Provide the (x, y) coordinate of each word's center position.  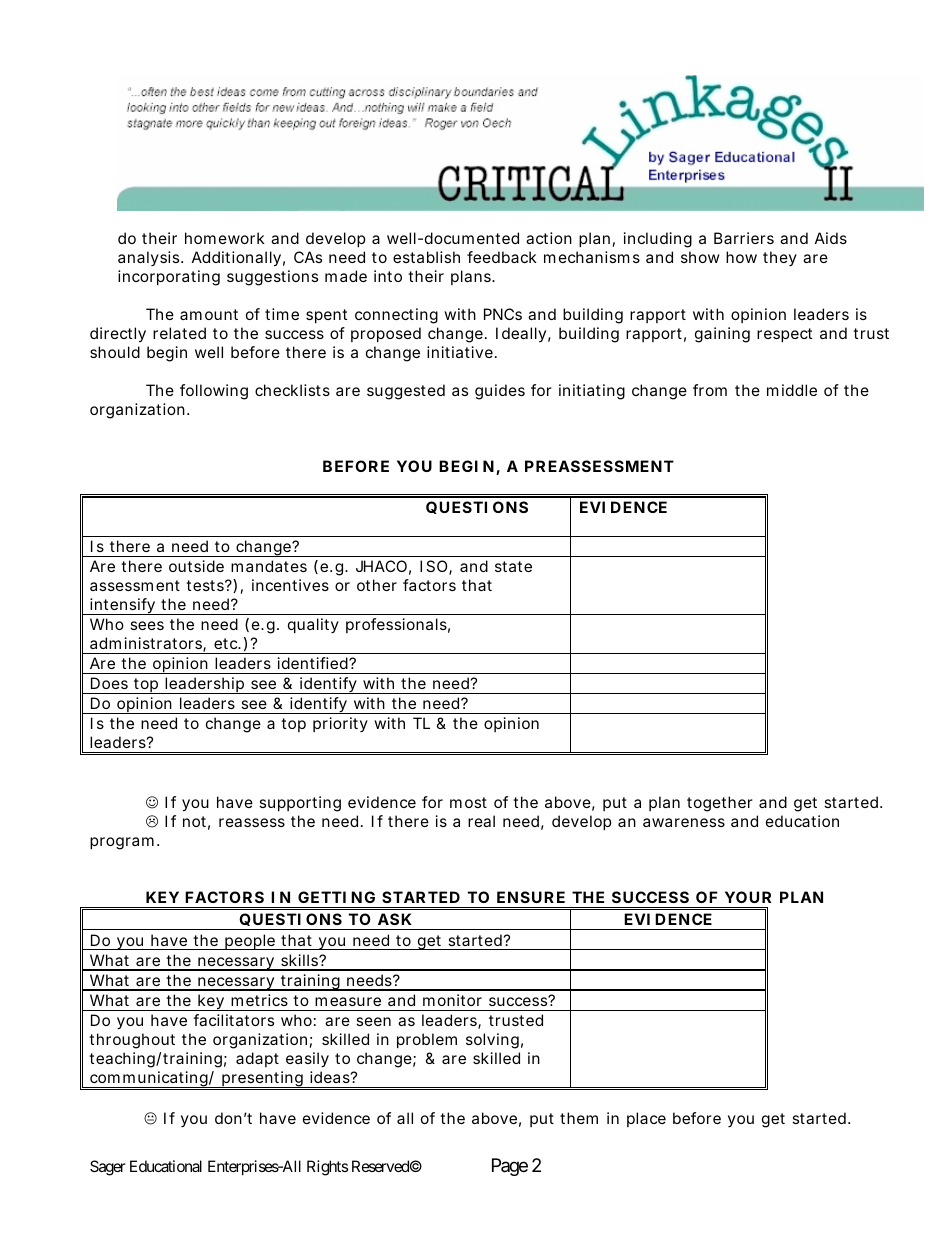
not (196, 823)
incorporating (169, 278)
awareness (684, 822)
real (481, 821)
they (780, 258)
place (646, 1119)
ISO (436, 567)
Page (510, 1167)
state (513, 566)
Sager (108, 1168)
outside (196, 566)
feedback (502, 257)
